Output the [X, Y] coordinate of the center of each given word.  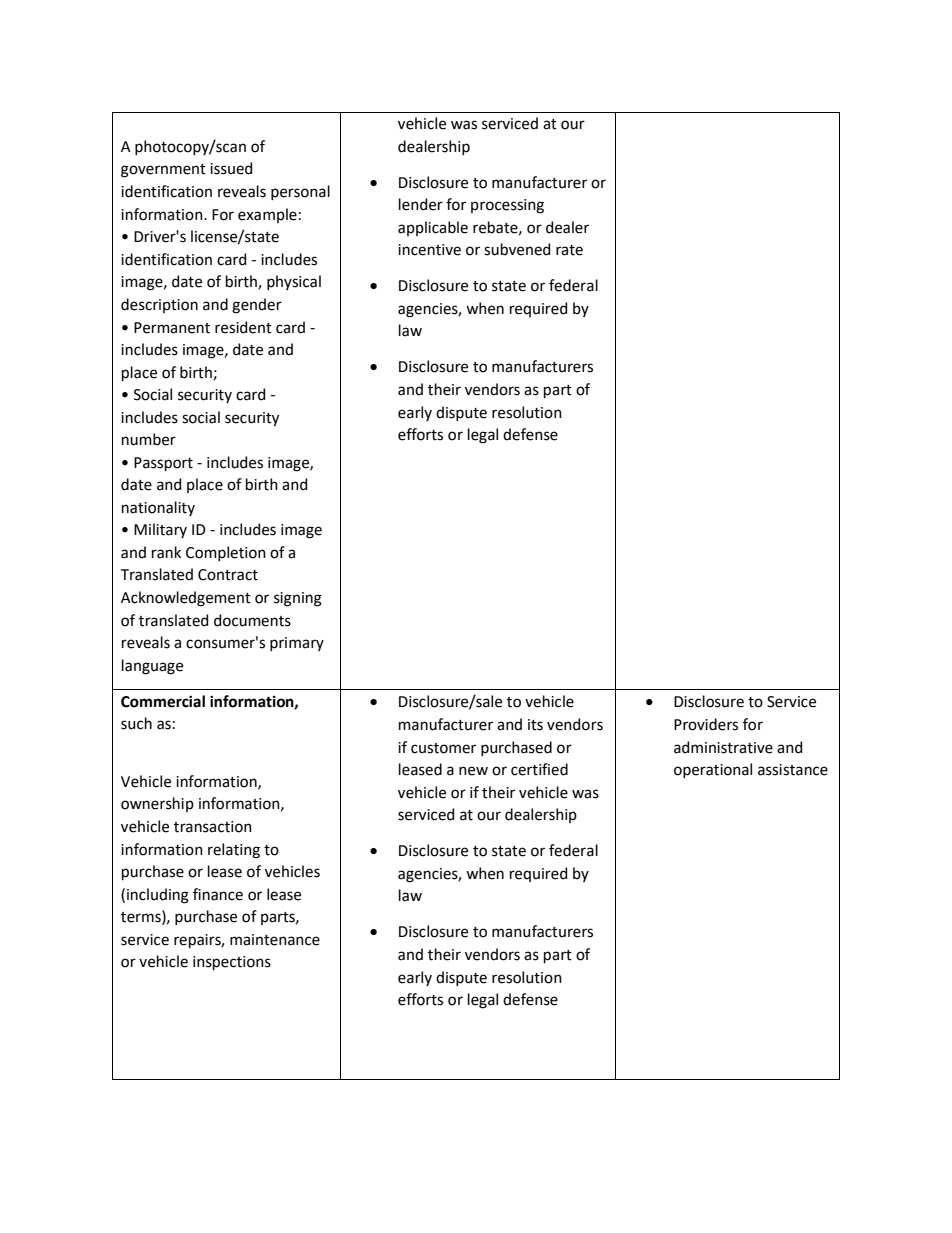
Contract [228, 575]
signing [298, 599]
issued [231, 168]
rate [569, 250]
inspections [232, 963]
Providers [706, 724]
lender [421, 204]
